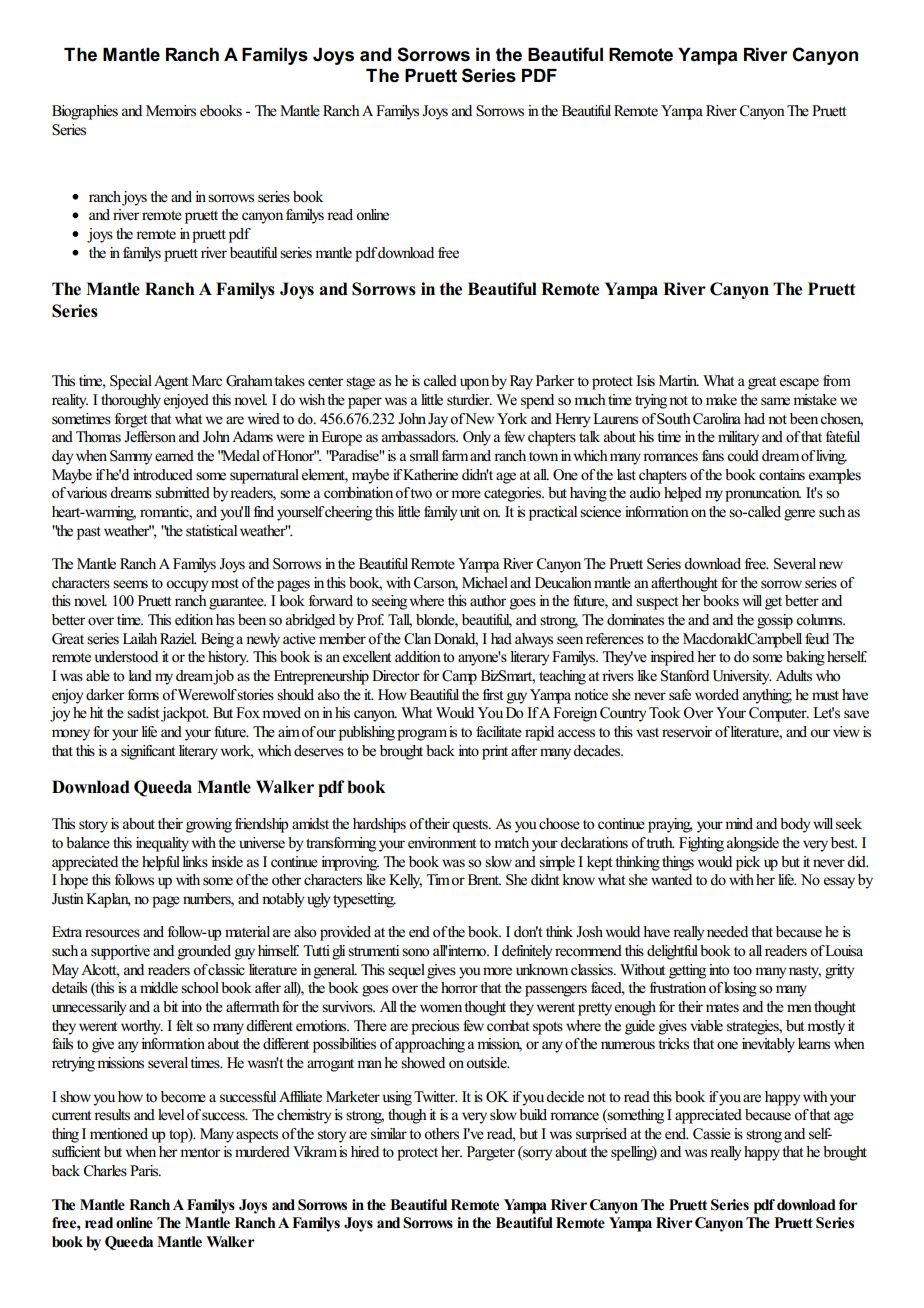 Image resolution: width=924 pixels, height=1308 pixels. What do you see at coordinates (815, 400) in the page?
I see `mistake` at bounding box center [815, 400].
